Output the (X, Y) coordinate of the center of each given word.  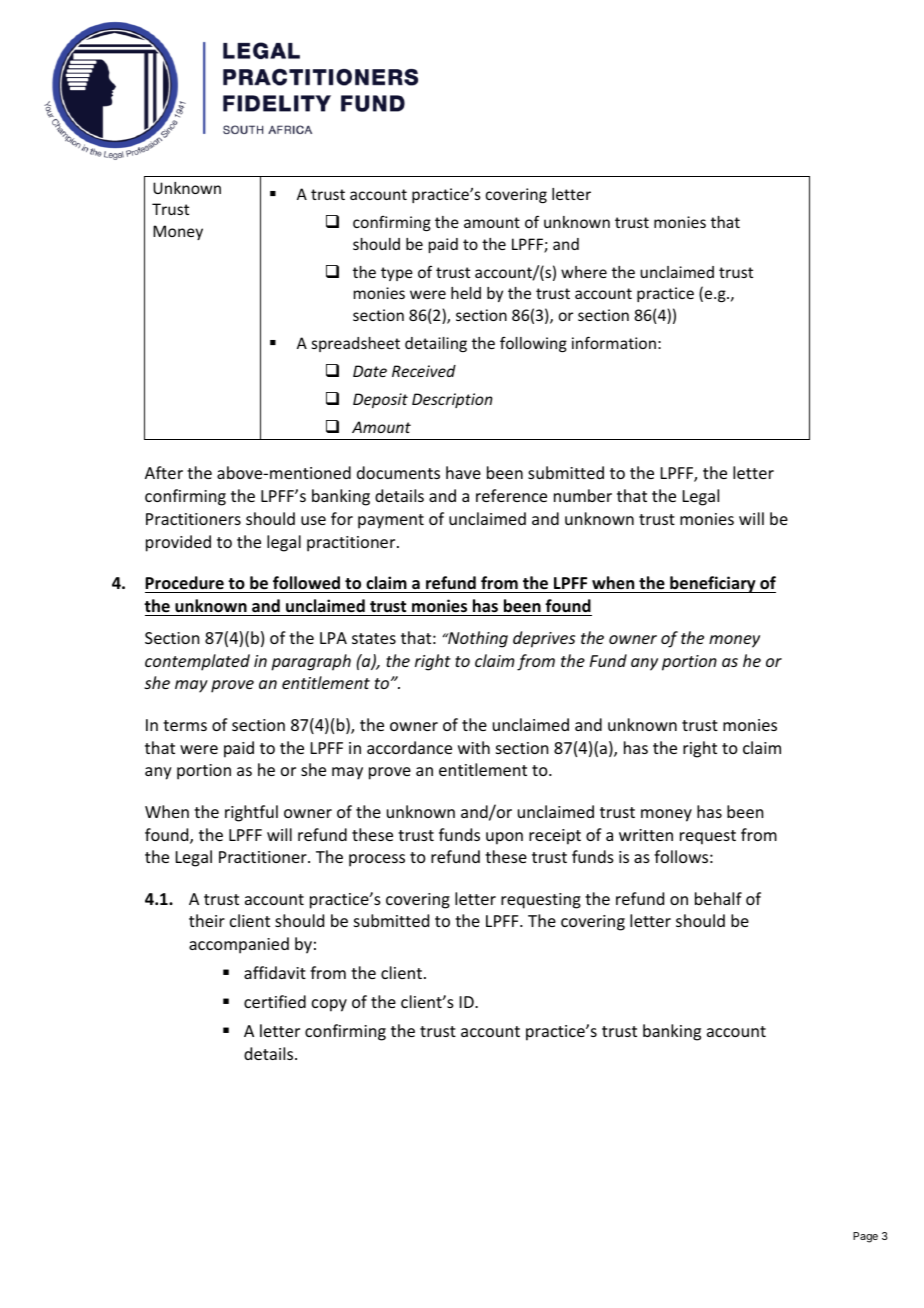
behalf (718, 898)
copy (329, 1005)
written (646, 835)
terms (185, 725)
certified (275, 1001)
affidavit (275, 972)
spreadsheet (356, 344)
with (474, 747)
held (466, 293)
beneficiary (713, 584)
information (614, 342)
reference (511, 495)
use (313, 520)
